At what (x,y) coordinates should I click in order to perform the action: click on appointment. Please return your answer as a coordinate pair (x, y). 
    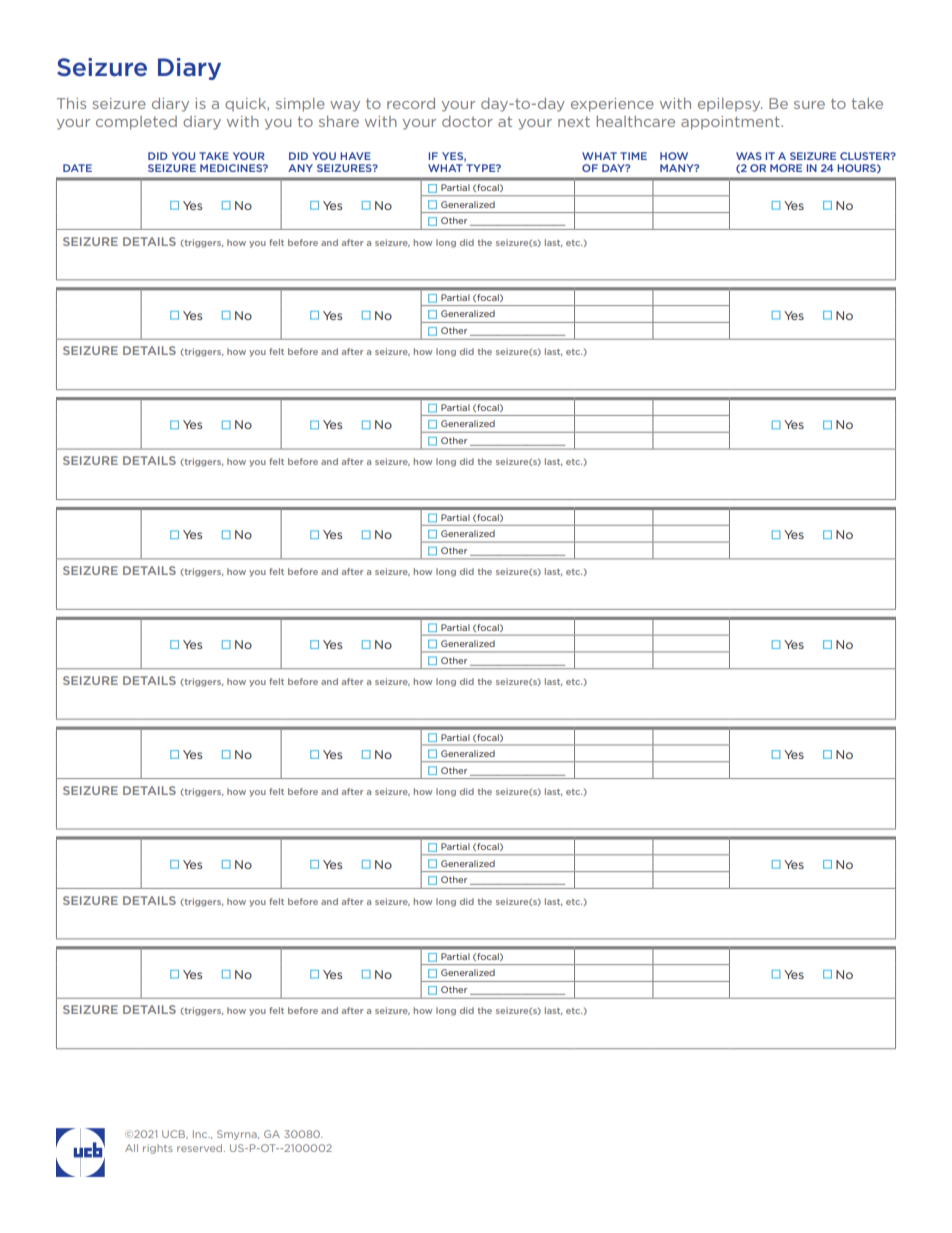
    Looking at the image, I should click on (731, 123).
